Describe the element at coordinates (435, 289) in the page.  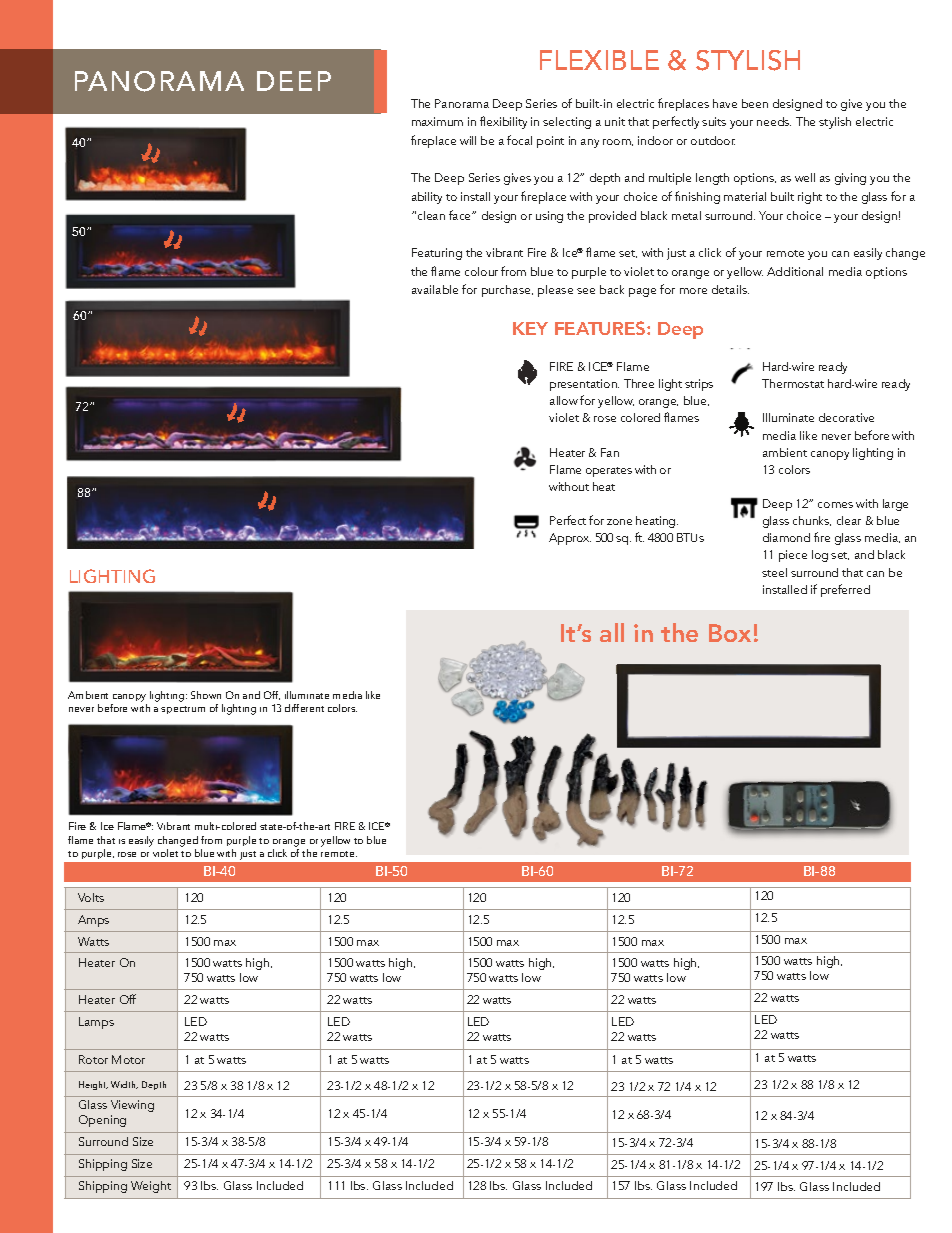
I see `available` at that location.
